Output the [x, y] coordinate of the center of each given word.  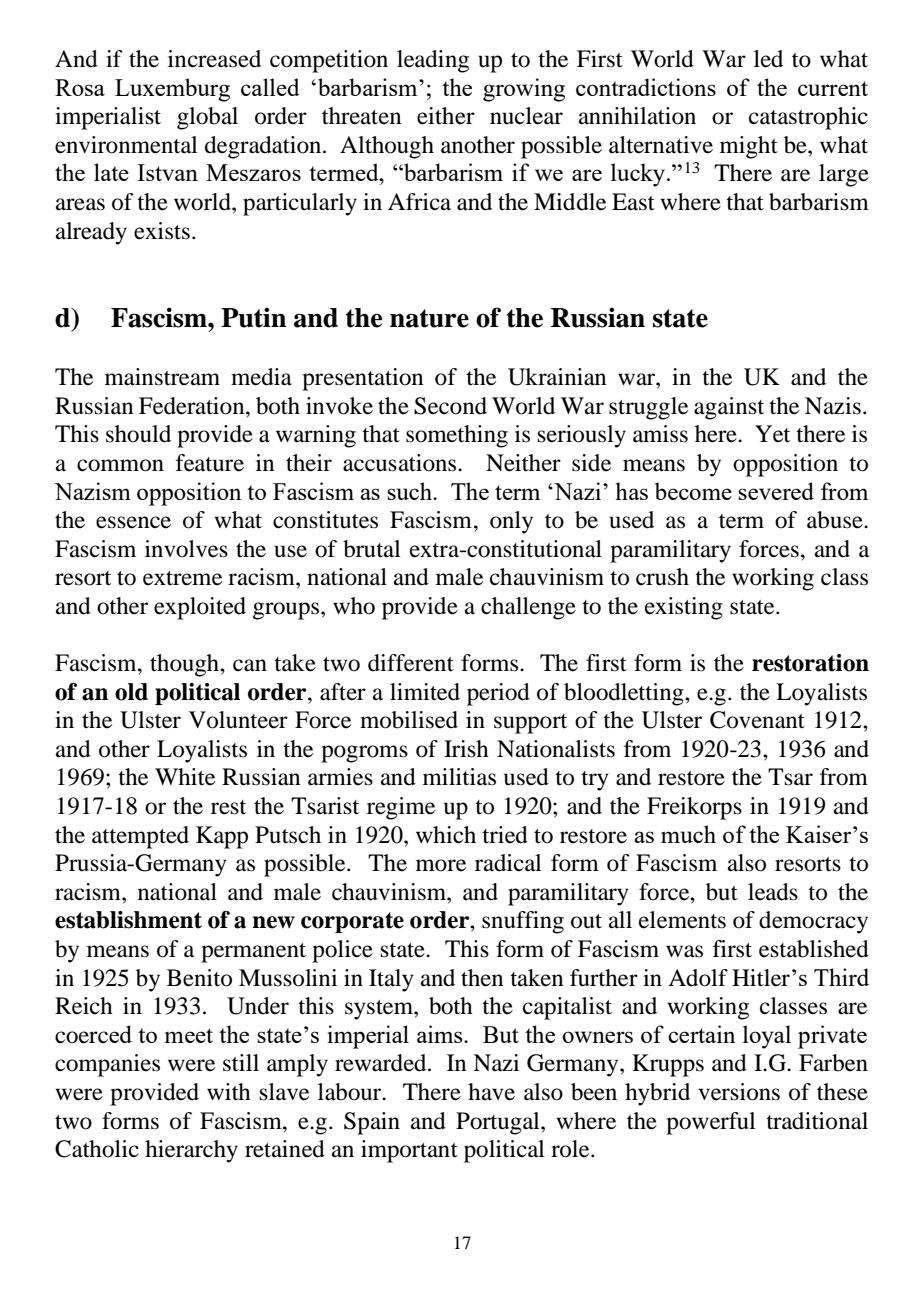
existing [684, 608]
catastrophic [808, 118]
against [729, 408]
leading [433, 61]
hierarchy [191, 1151]
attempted [140, 837]
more [441, 865]
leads [773, 892]
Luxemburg [172, 90]
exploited [200, 608]
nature [429, 318]
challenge [528, 608]
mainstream [162, 377]
